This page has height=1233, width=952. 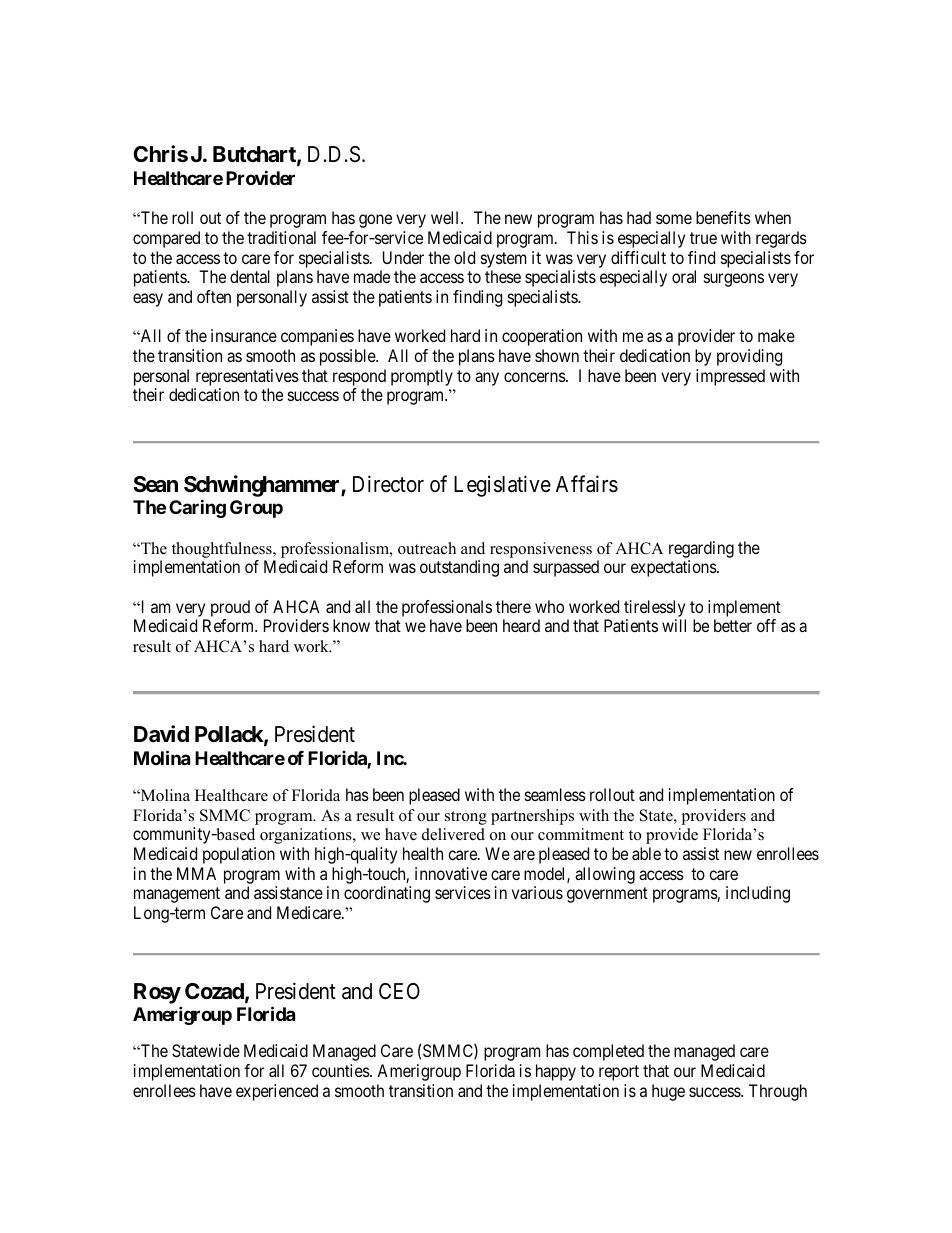 What do you see at coordinates (277, 1092) in the page?
I see `experienced` at bounding box center [277, 1092].
